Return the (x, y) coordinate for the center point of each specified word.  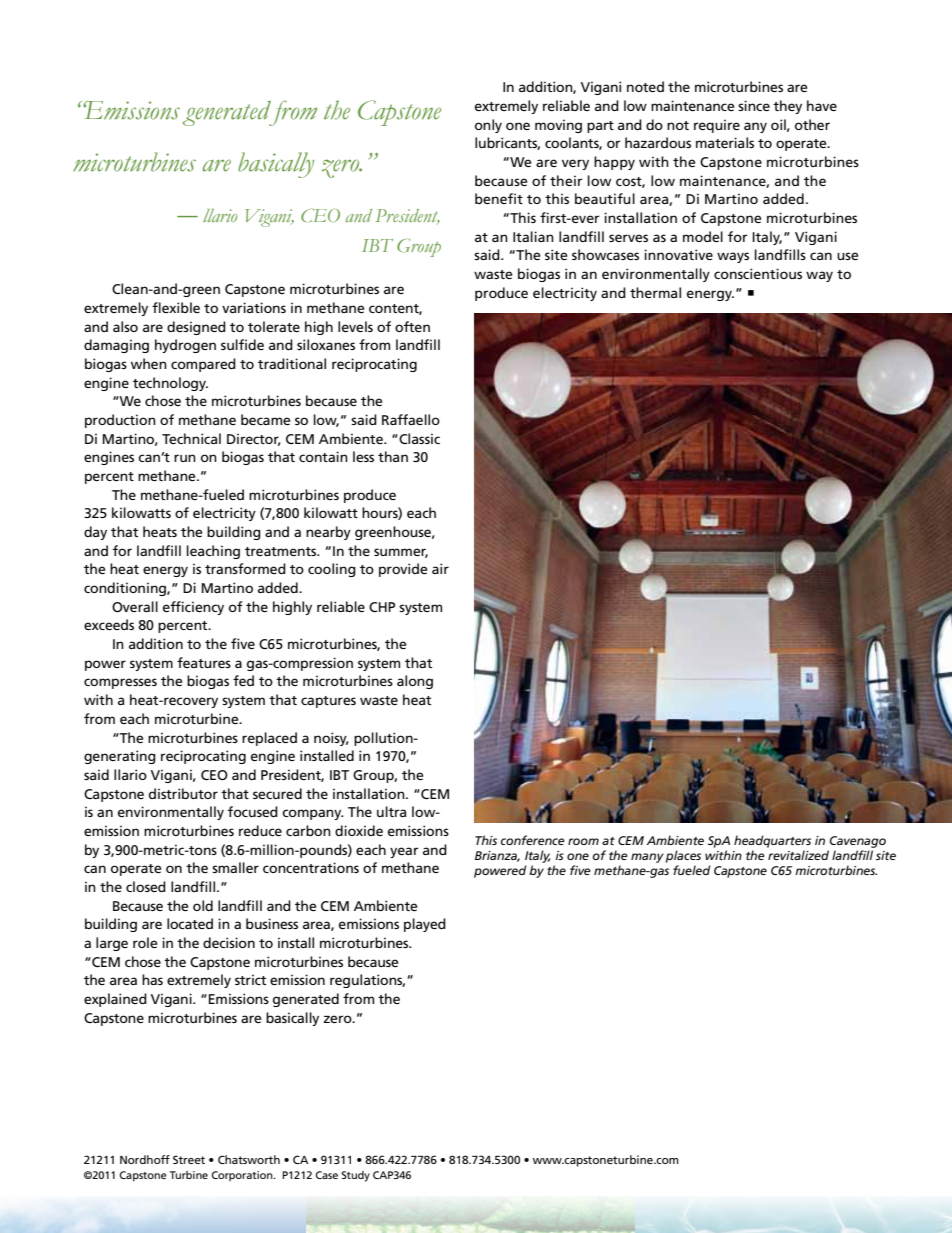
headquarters (772, 841)
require (717, 126)
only (488, 126)
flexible (176, 307)
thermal (655, 292)
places (683, 856)
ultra (391, 811)
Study (355, 1176)
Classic (418, 438)
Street (189, 1159)
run (185, 458)
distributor (183, 793)
